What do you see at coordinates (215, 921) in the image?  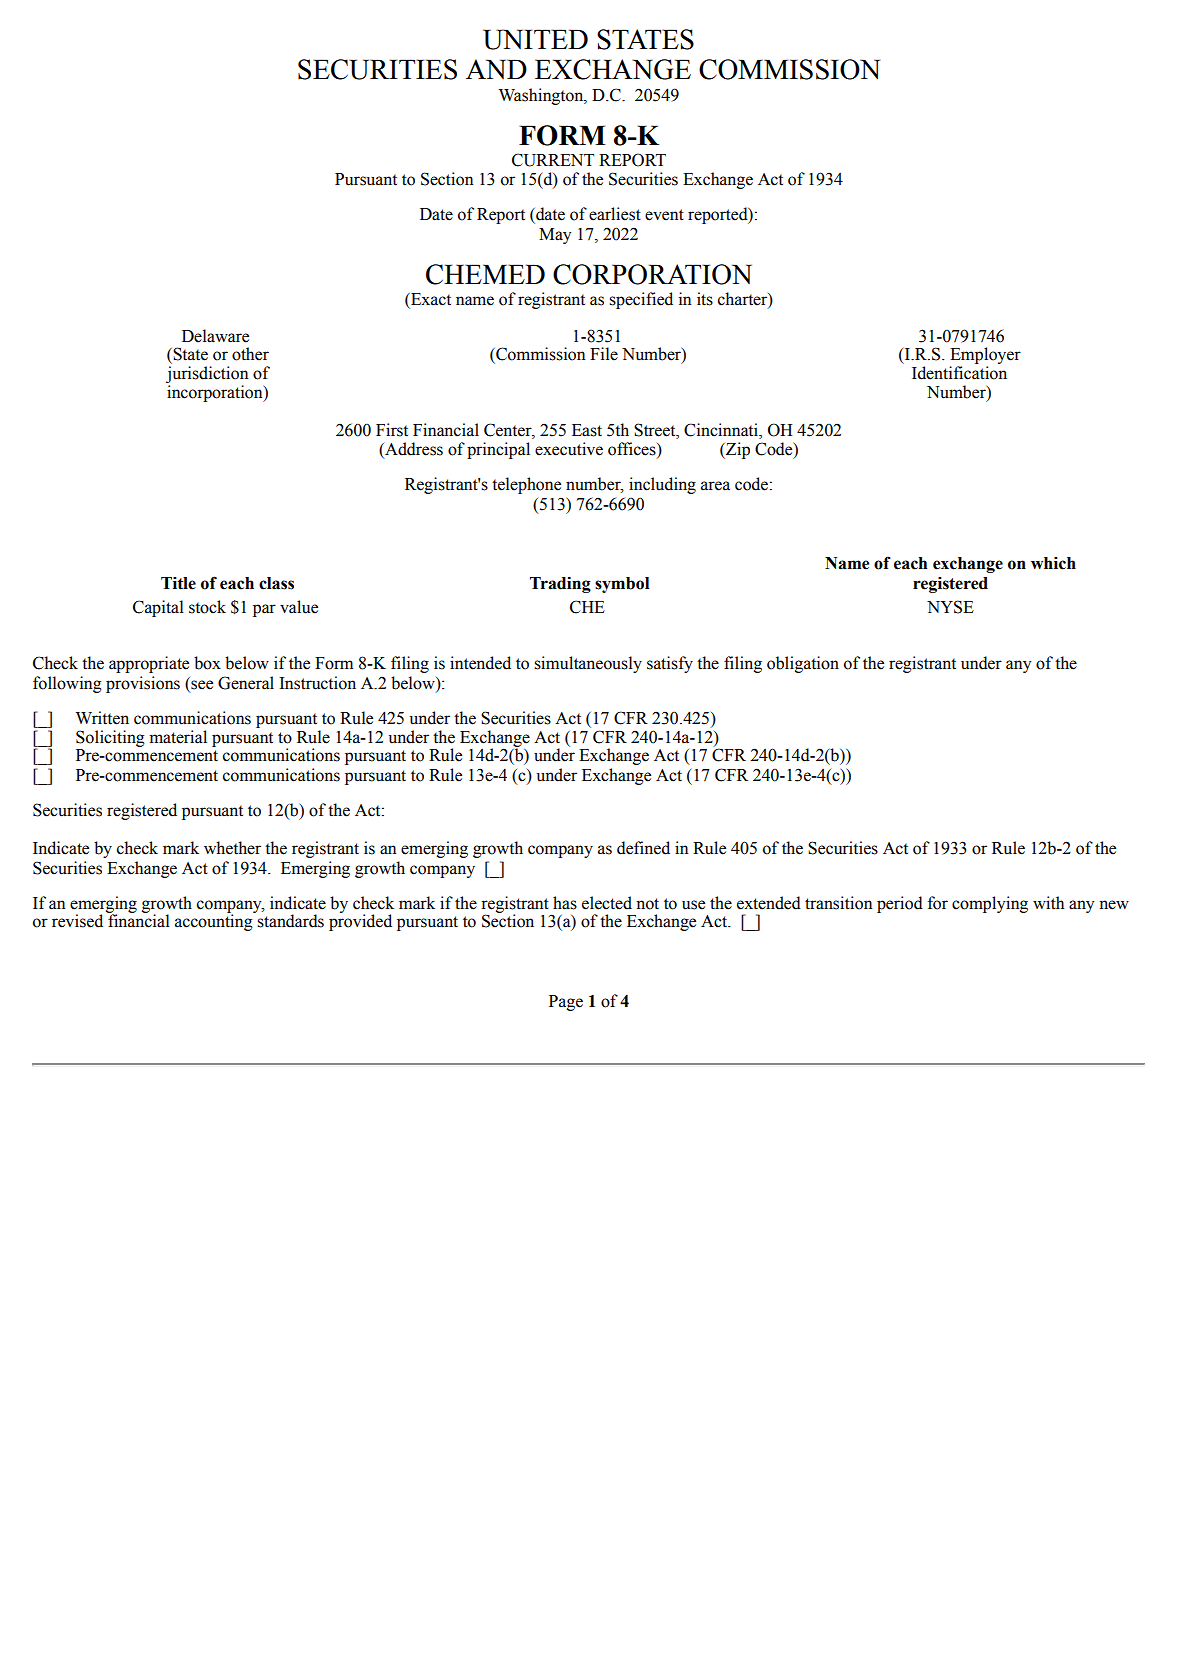 I see `accounting` at bounding box center [215, 921].
